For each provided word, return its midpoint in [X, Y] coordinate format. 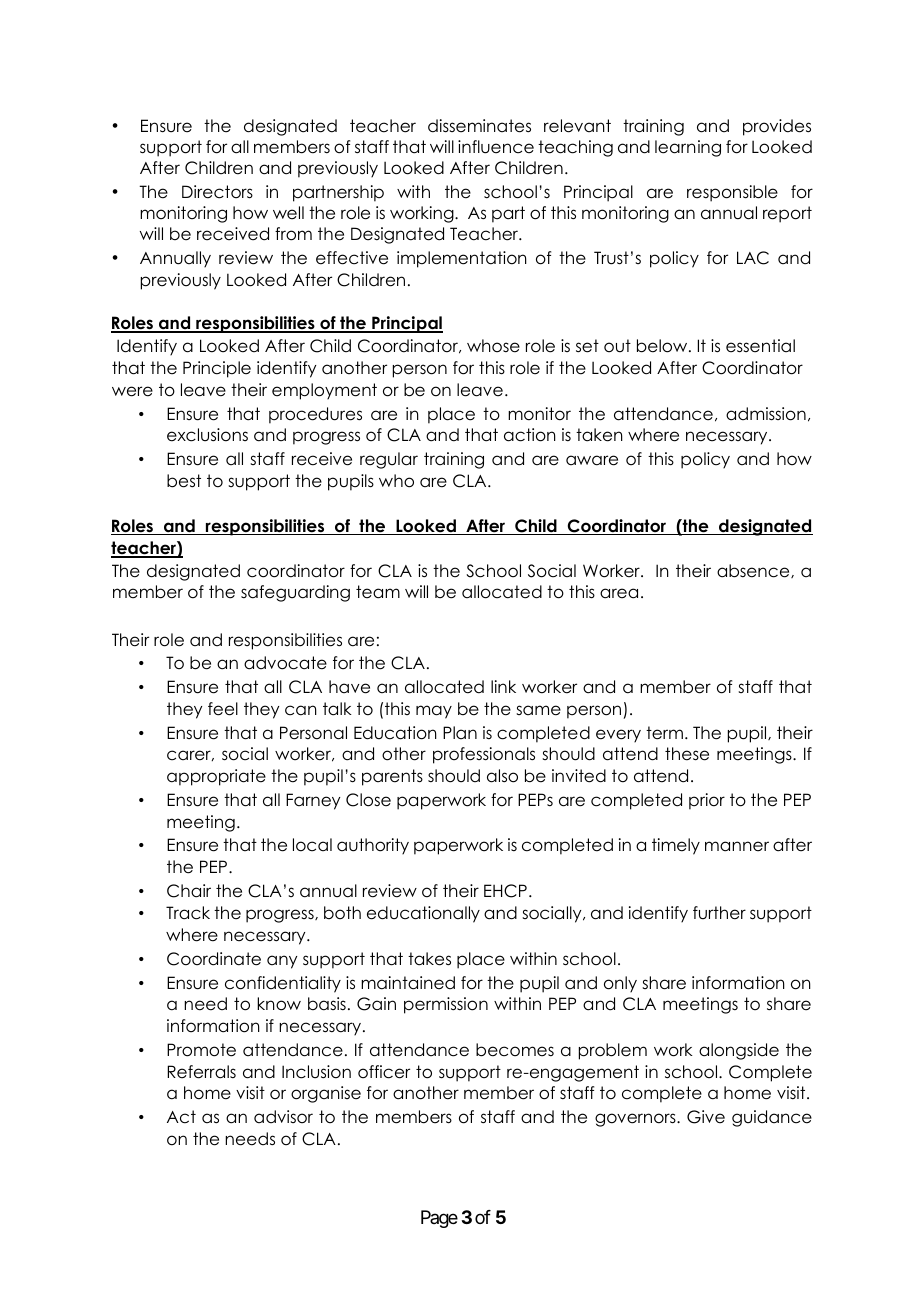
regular [389, 460]
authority [373, 846]
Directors [217, 192]
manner [737, 846]
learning [688, 148]
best [184, 481]
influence [496, 147]
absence [754, 571]
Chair [189, 891]
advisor [283, 1117]
